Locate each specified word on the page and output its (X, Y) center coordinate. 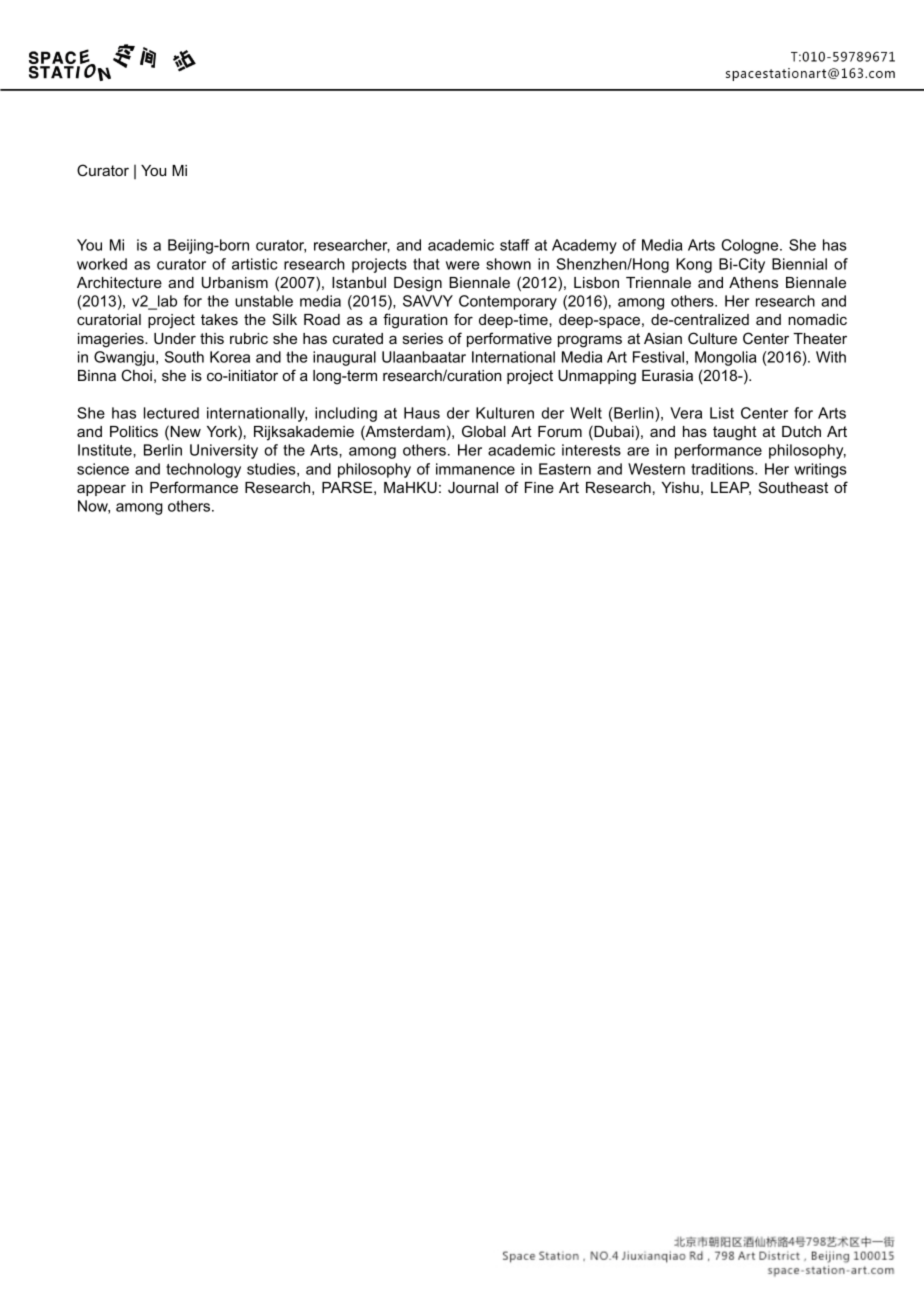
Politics (134, 431)
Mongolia (725, 358)
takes (219, 319)
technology (203, 470)
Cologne (751, 246)
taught (735, 433)
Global (484, 431)
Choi (136, 375)
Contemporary (508, 302)
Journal (473, 487)
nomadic (817, 319)
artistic (254, 264)
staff (515, 245)
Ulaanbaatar (424, 357)
